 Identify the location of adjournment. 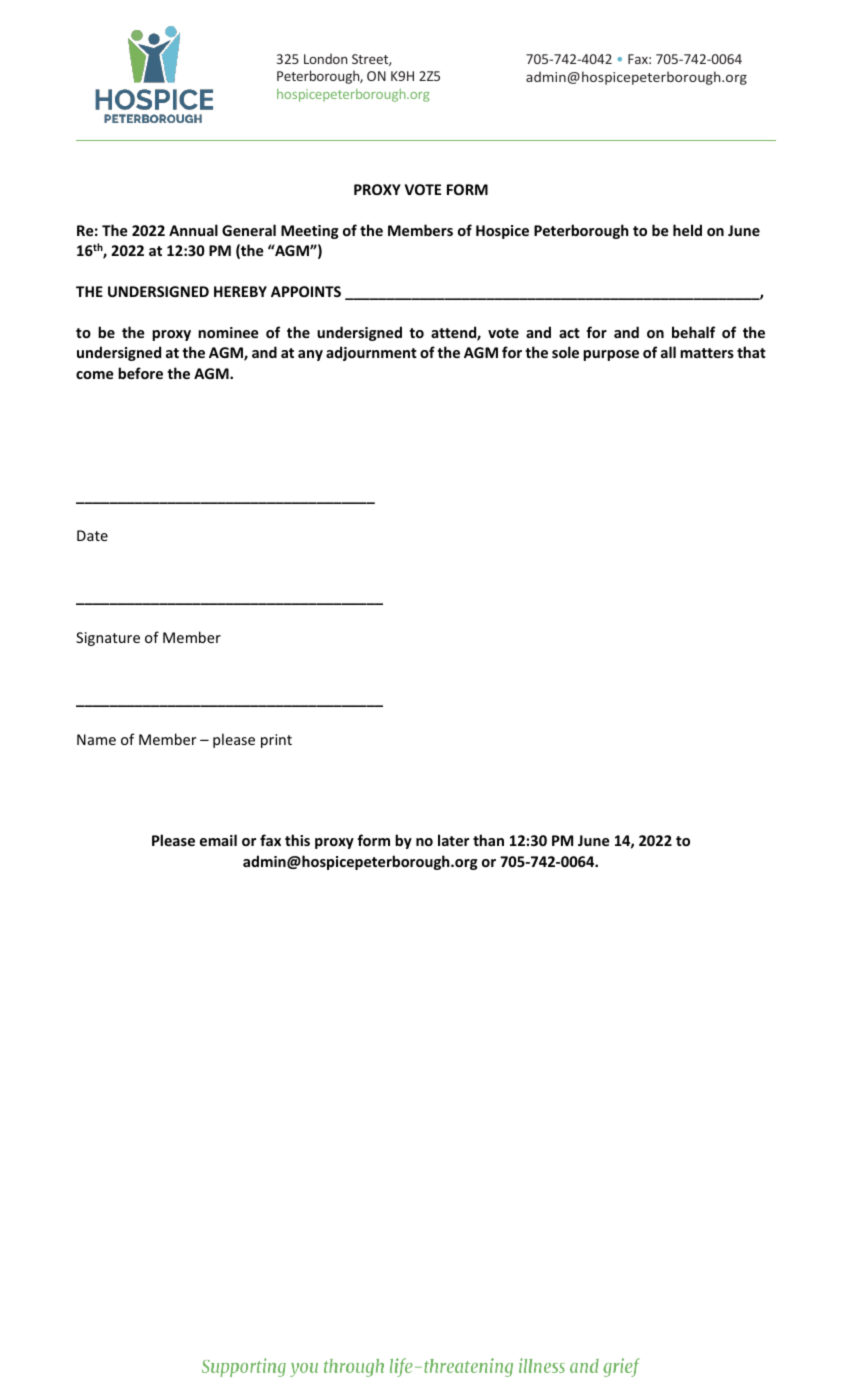
(371, 353).
